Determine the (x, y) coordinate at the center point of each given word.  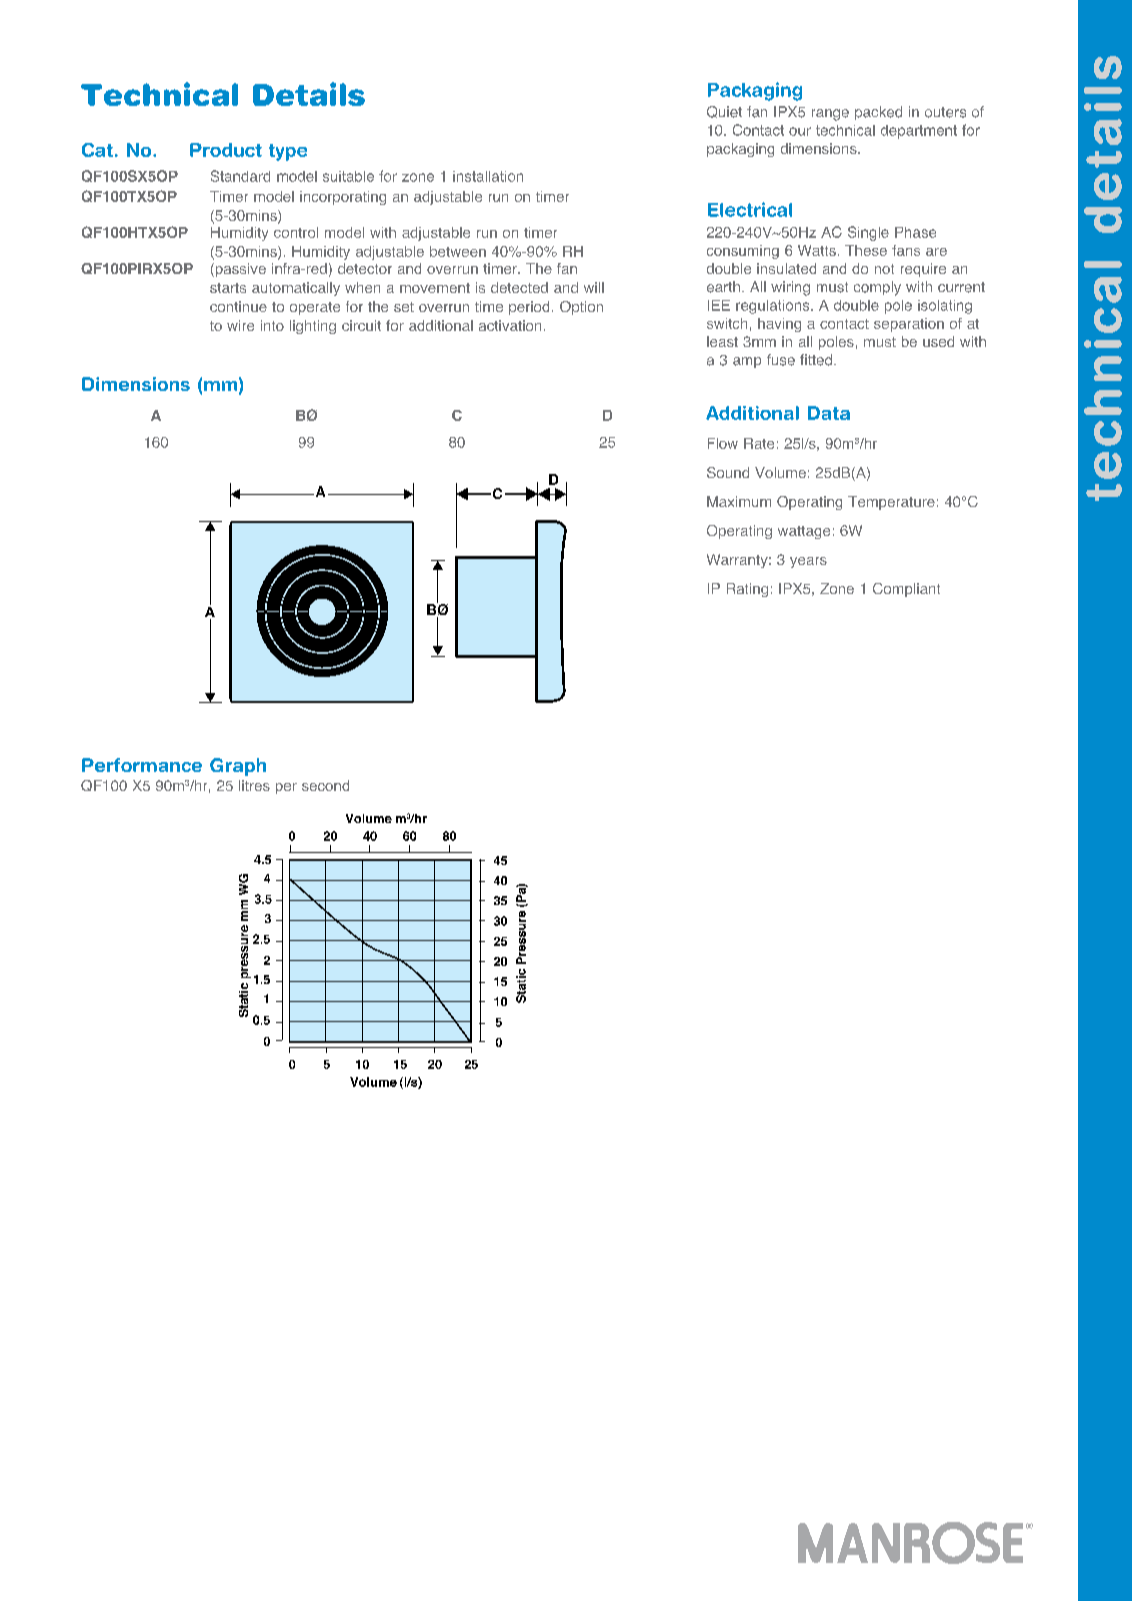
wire (240, 325)
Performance (142, 765)
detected (519, 287)
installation (488, 176)
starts (228, 288)
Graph (238, 767)
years (808, 562)
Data (829, 413)
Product (226, 150)
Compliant (906, 590)
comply (877, 288)
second (325, 785)
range (830, 115)
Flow (723, 443)
